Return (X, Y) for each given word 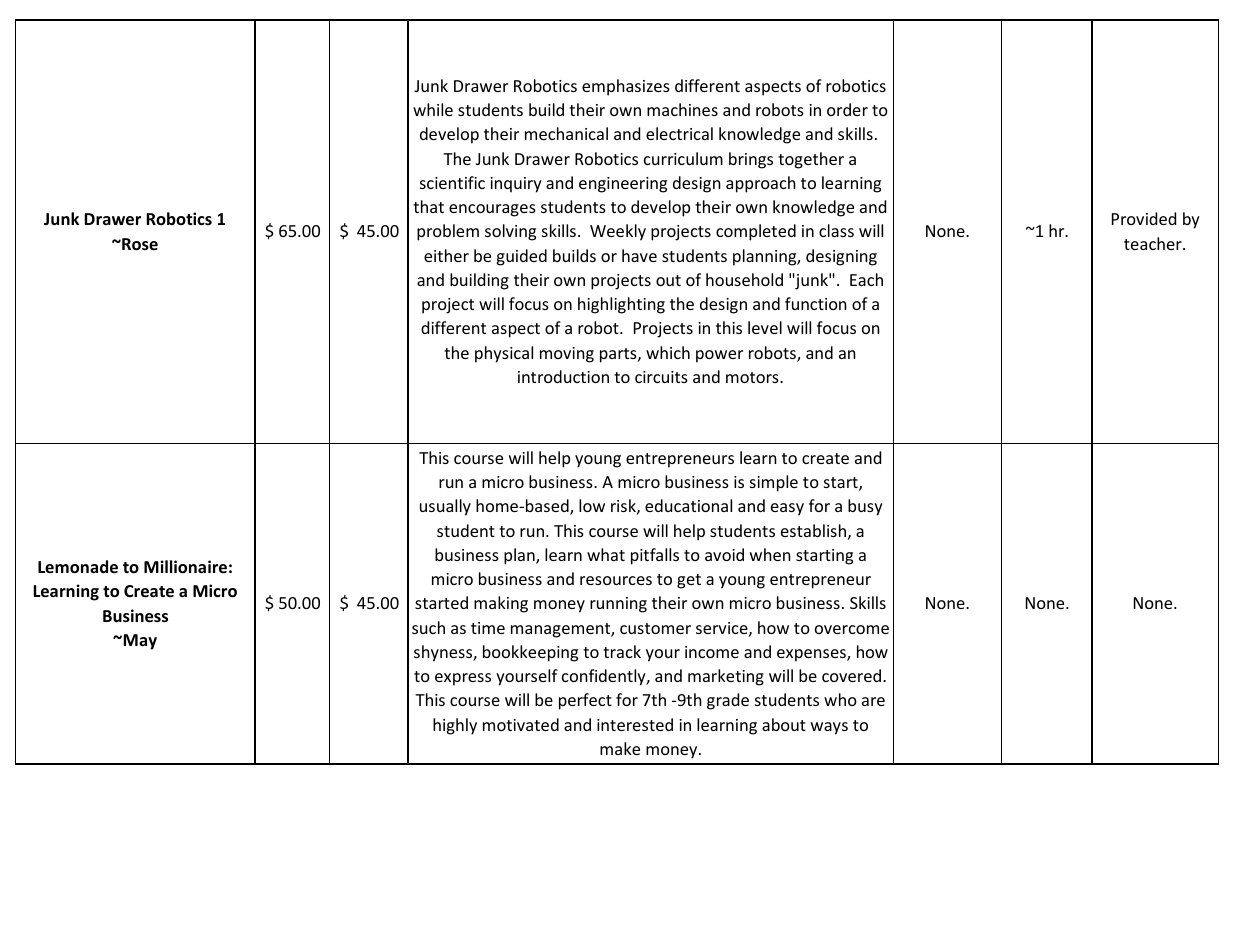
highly (455, 726)
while (433, 109)
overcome (852, 629)
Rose (139, 244)
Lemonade (78, 567)
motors (753, 377)
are (873, 701)
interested (635, 724)
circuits (661, 377)
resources (616, 580)
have (639, 255)
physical (504, 354)
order (847, 109)
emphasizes (626, 87)
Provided (1144, 218)
